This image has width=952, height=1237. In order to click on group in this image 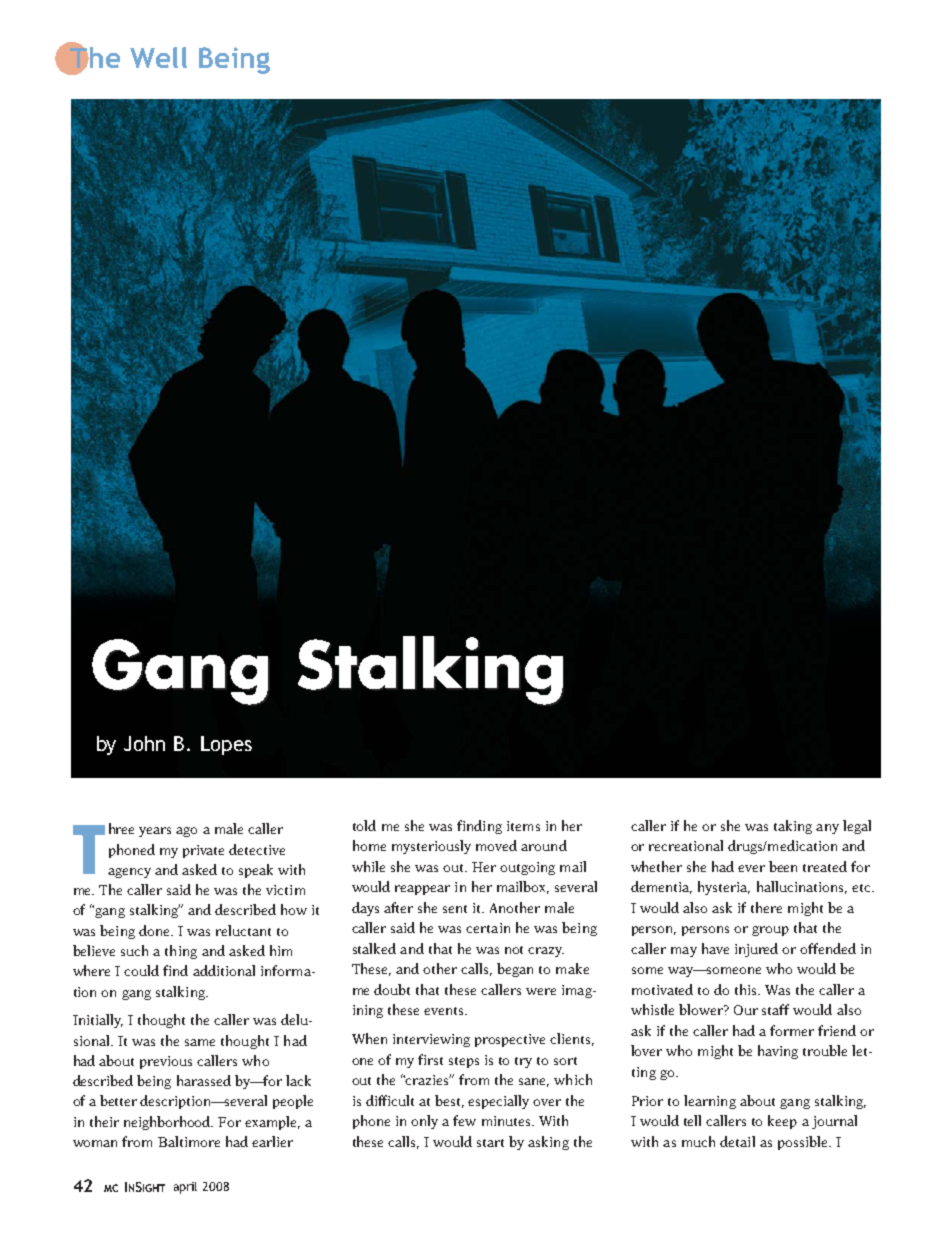, I will do `click(770, 931)`.
